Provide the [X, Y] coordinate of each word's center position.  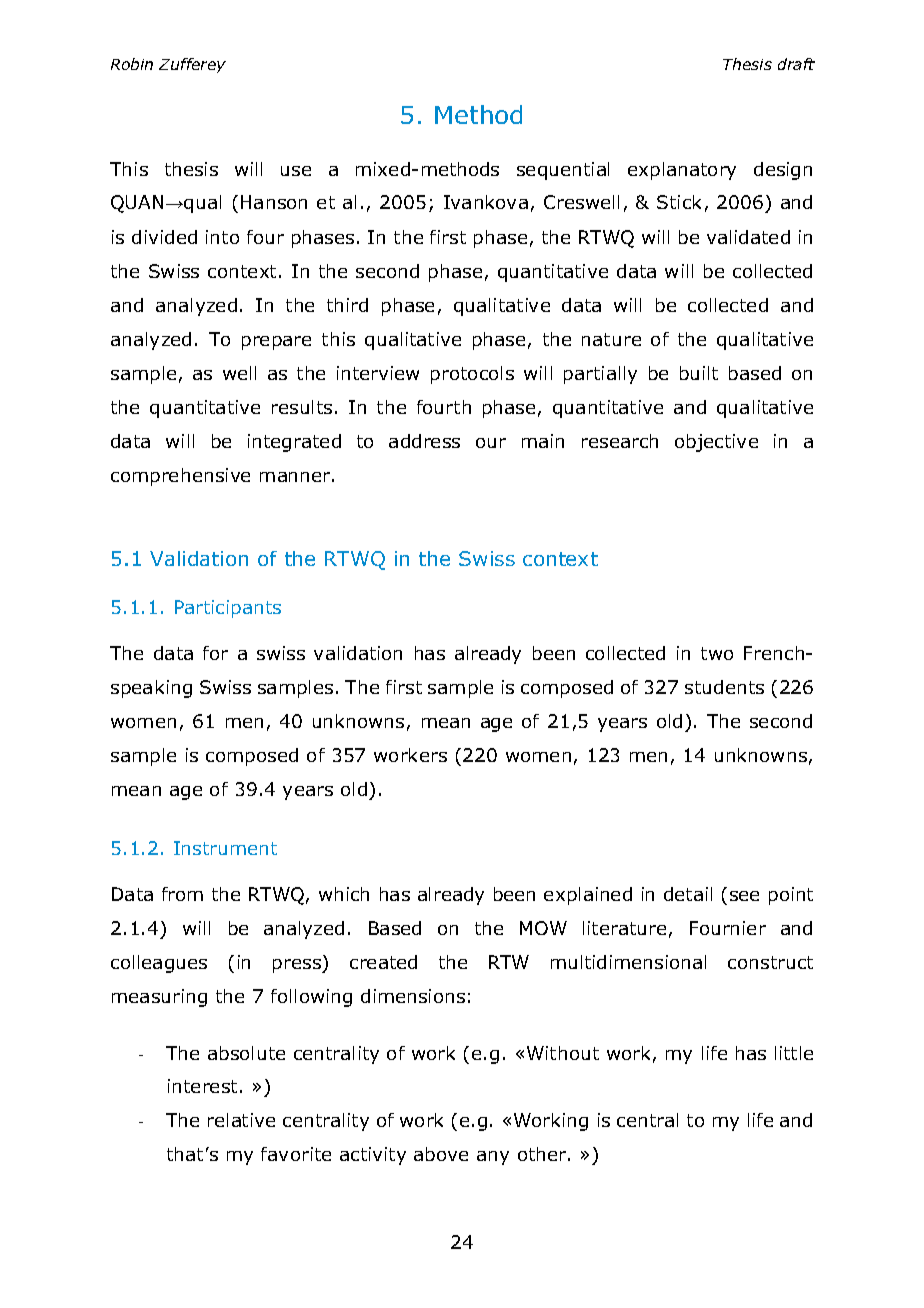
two [717, 653]
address [424, 441]
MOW [543, 928]
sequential [563, 171]
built [699, 373]
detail [688, 894]
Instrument [225, 848]
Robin [132, 64]
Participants [228, 609]
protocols [472, 375]
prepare [276, 343]
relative [241, 1120]
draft [796, 64]
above [441, 1154]
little [794, 1053]
